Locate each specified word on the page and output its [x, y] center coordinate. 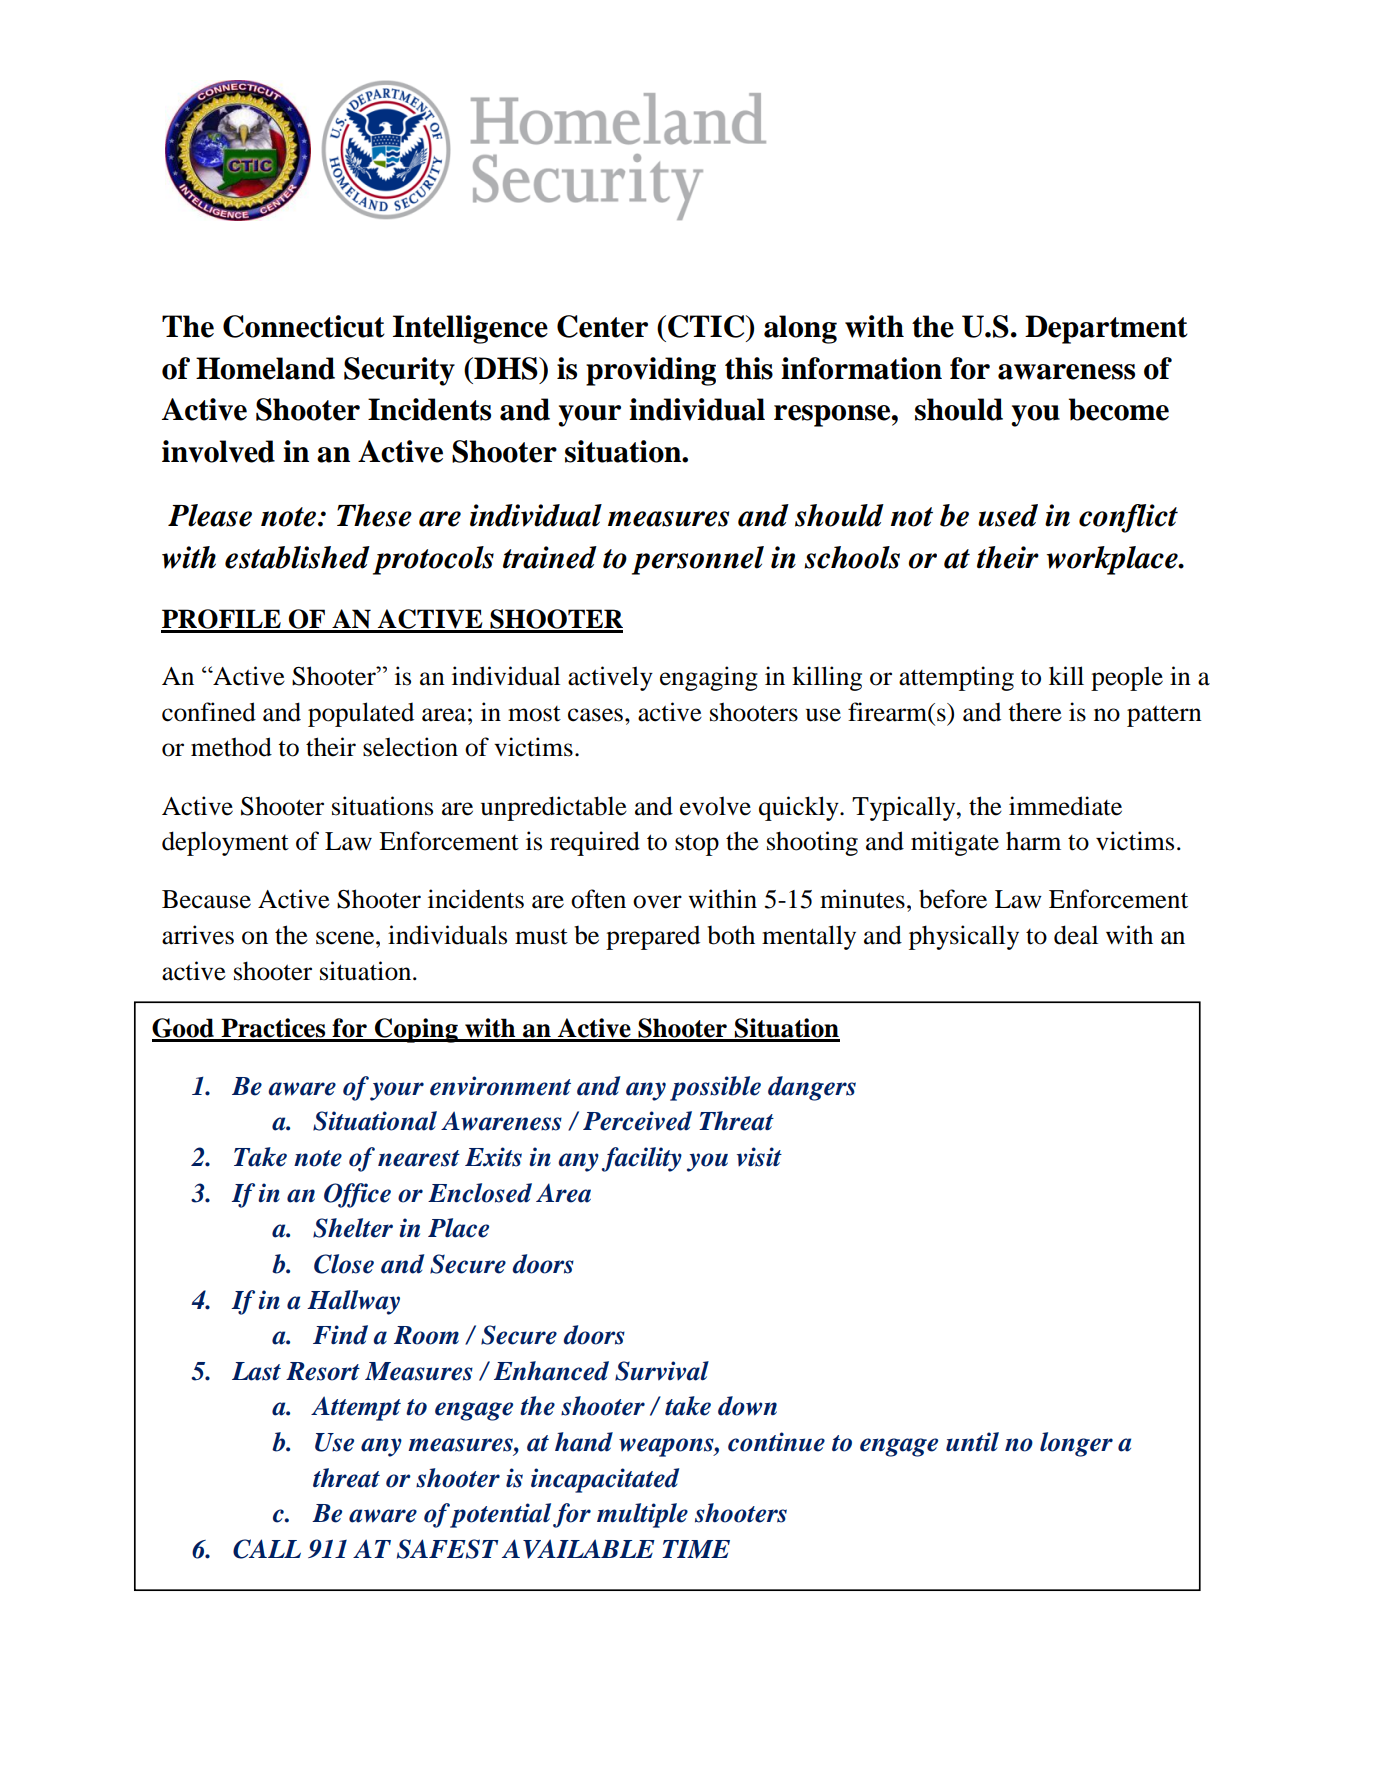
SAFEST [447, 1549]
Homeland [265, 368]
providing [651, 371]
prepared [653, 937]
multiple [642, 1515]
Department [1106, 329]
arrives [198, 935]
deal [1076, 935]
